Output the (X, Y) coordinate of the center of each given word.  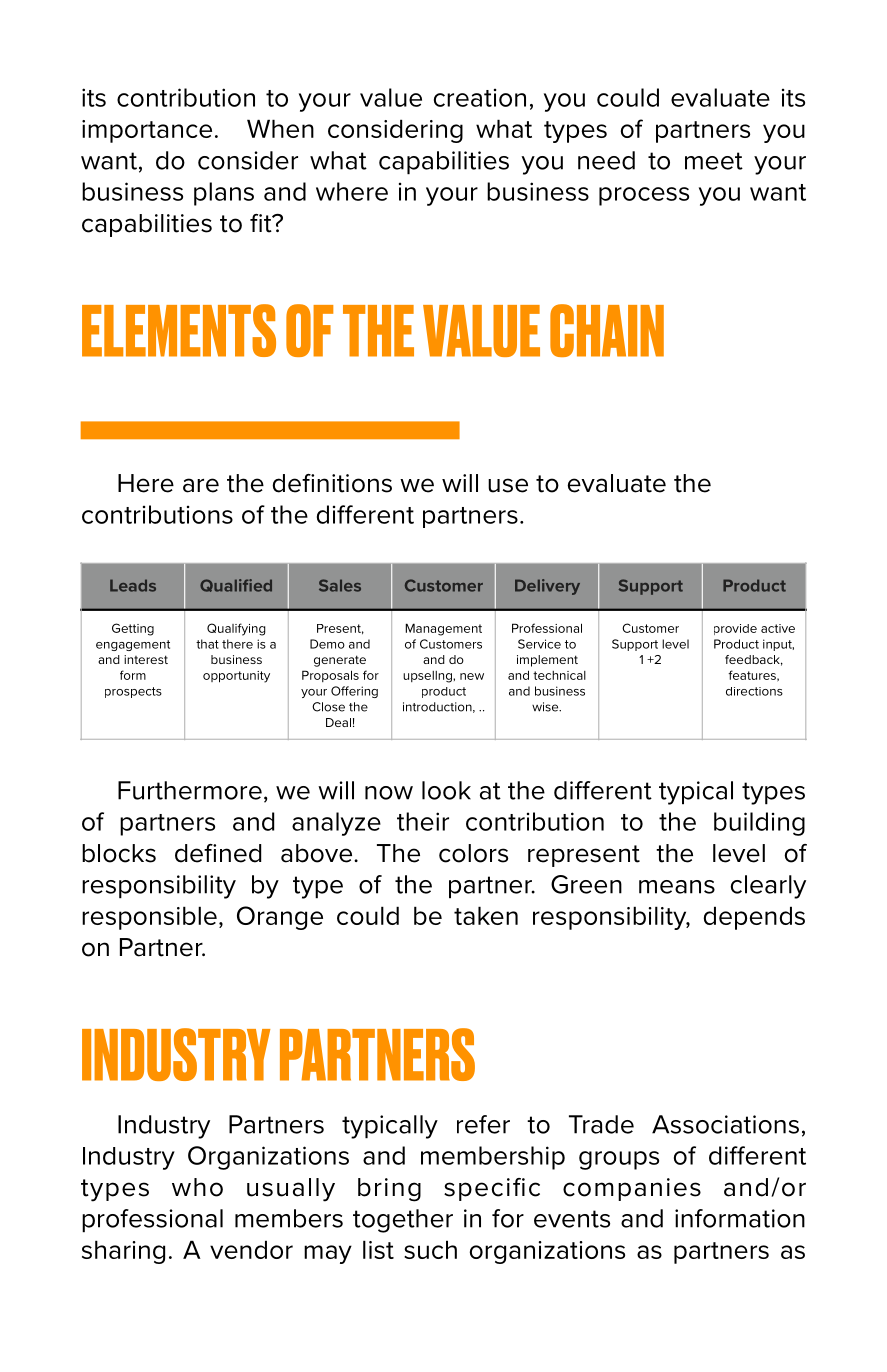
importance (147, 131)
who (197, 1187)
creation (480, 97)
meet (714, 161)
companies (632, 1189)
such (430, 1249)
